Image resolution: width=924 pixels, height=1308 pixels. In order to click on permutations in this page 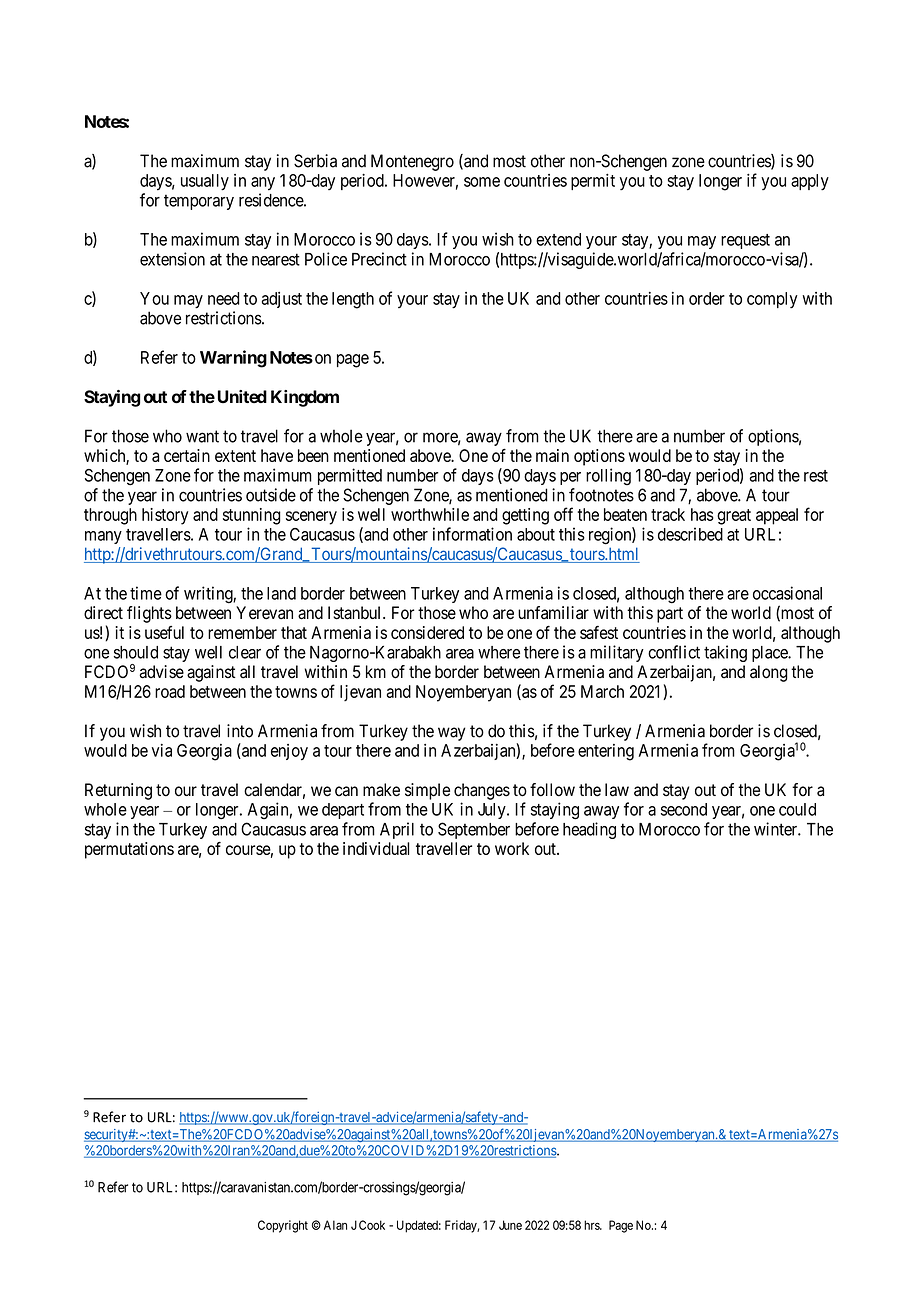, I will do `click(129, 850)`.
